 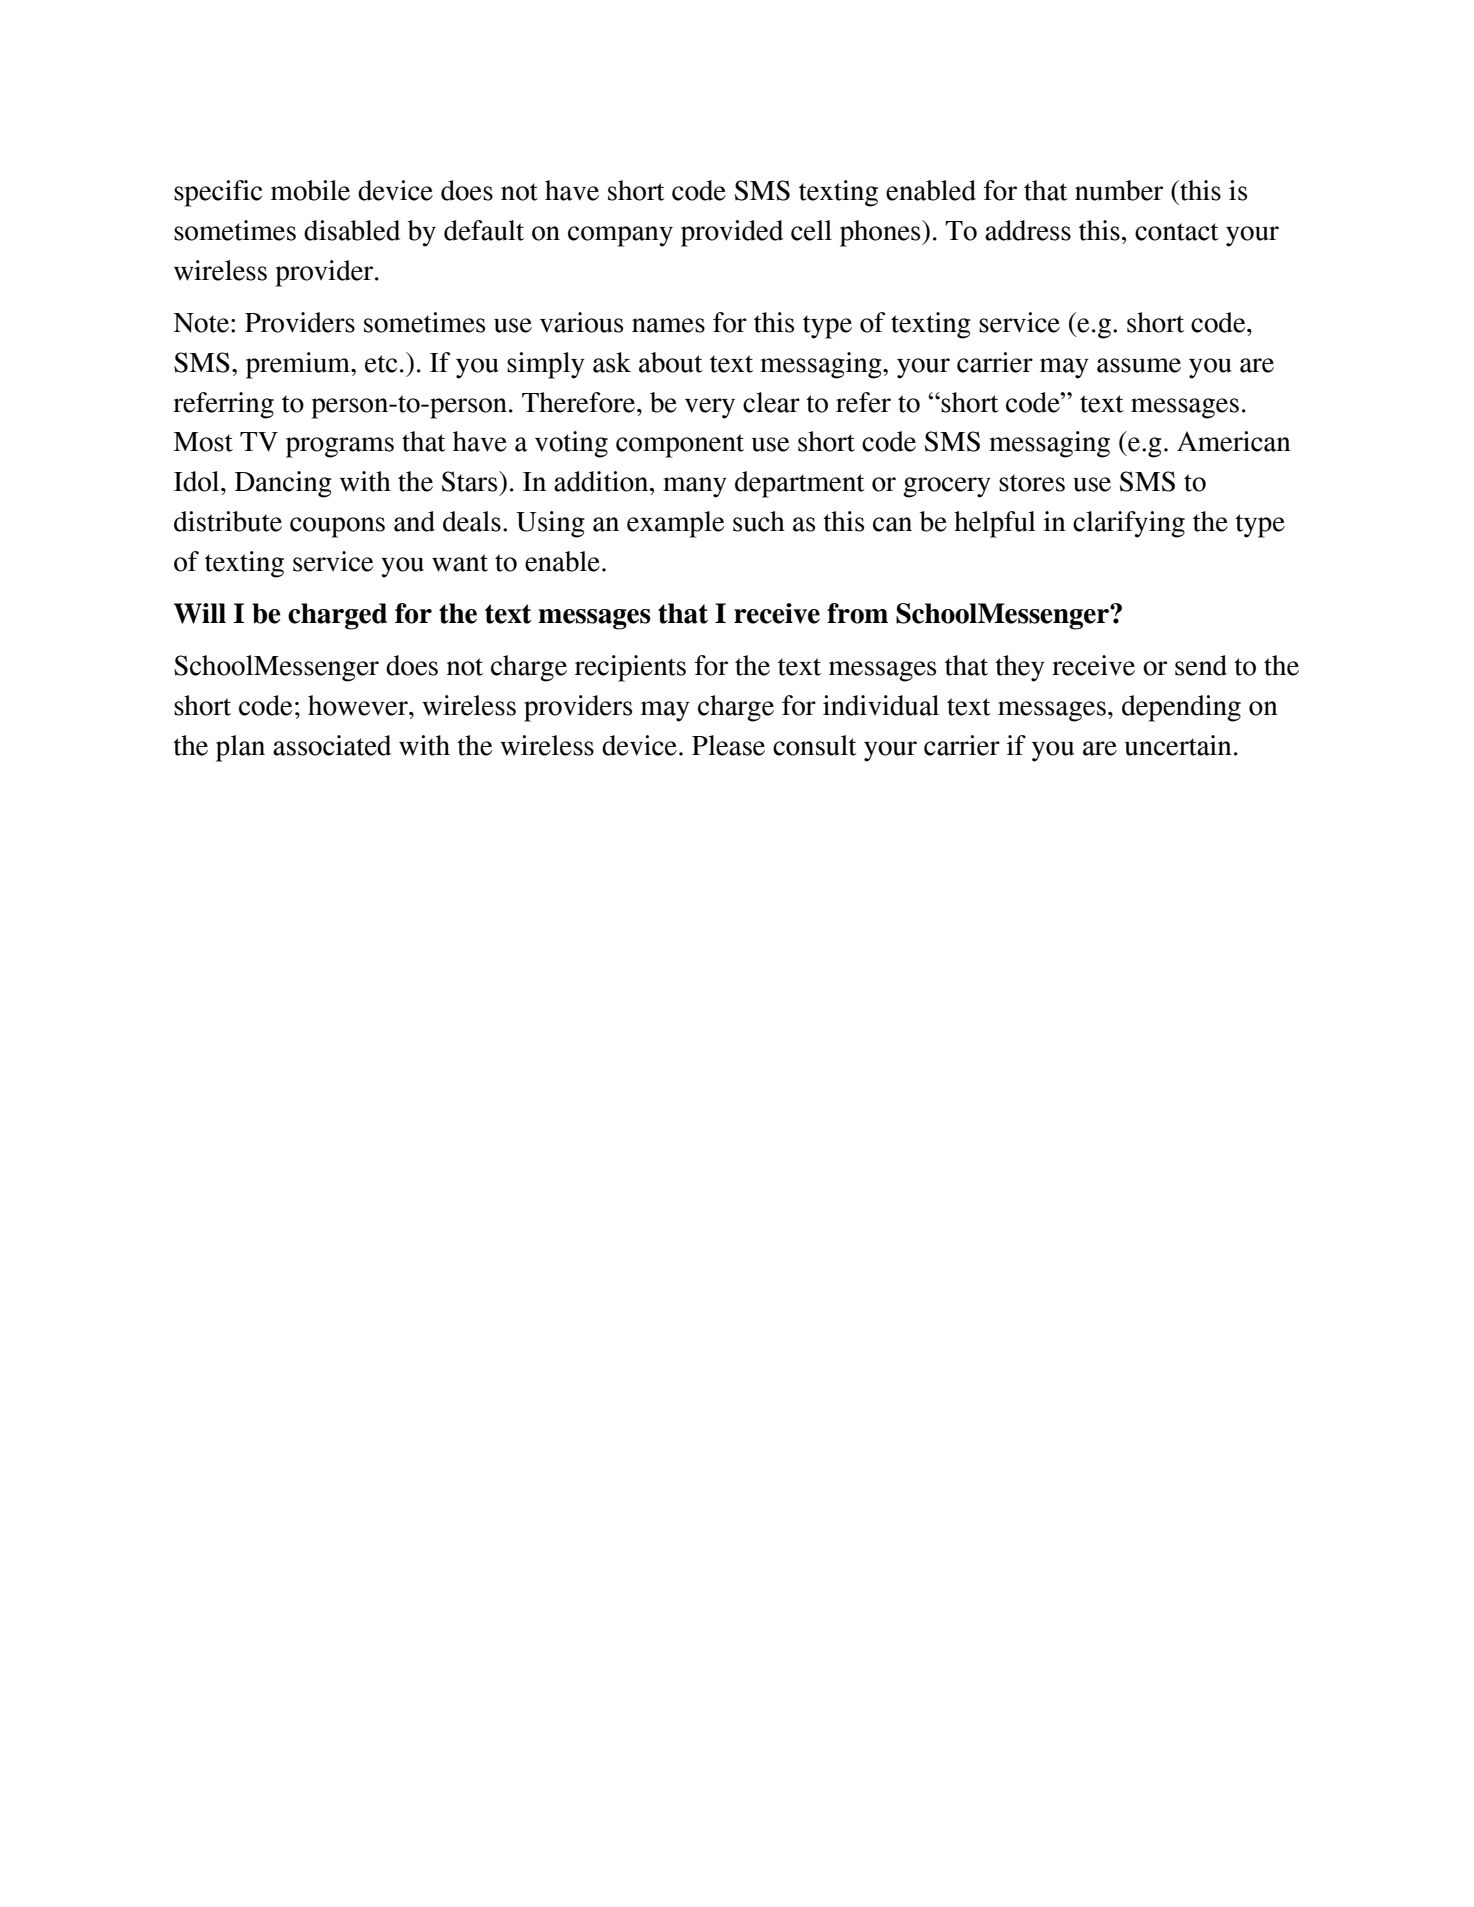 What do you see at coordinates (1032, 483) in the screenshot?
I see `stores` at bounding box center [1032, 483].
